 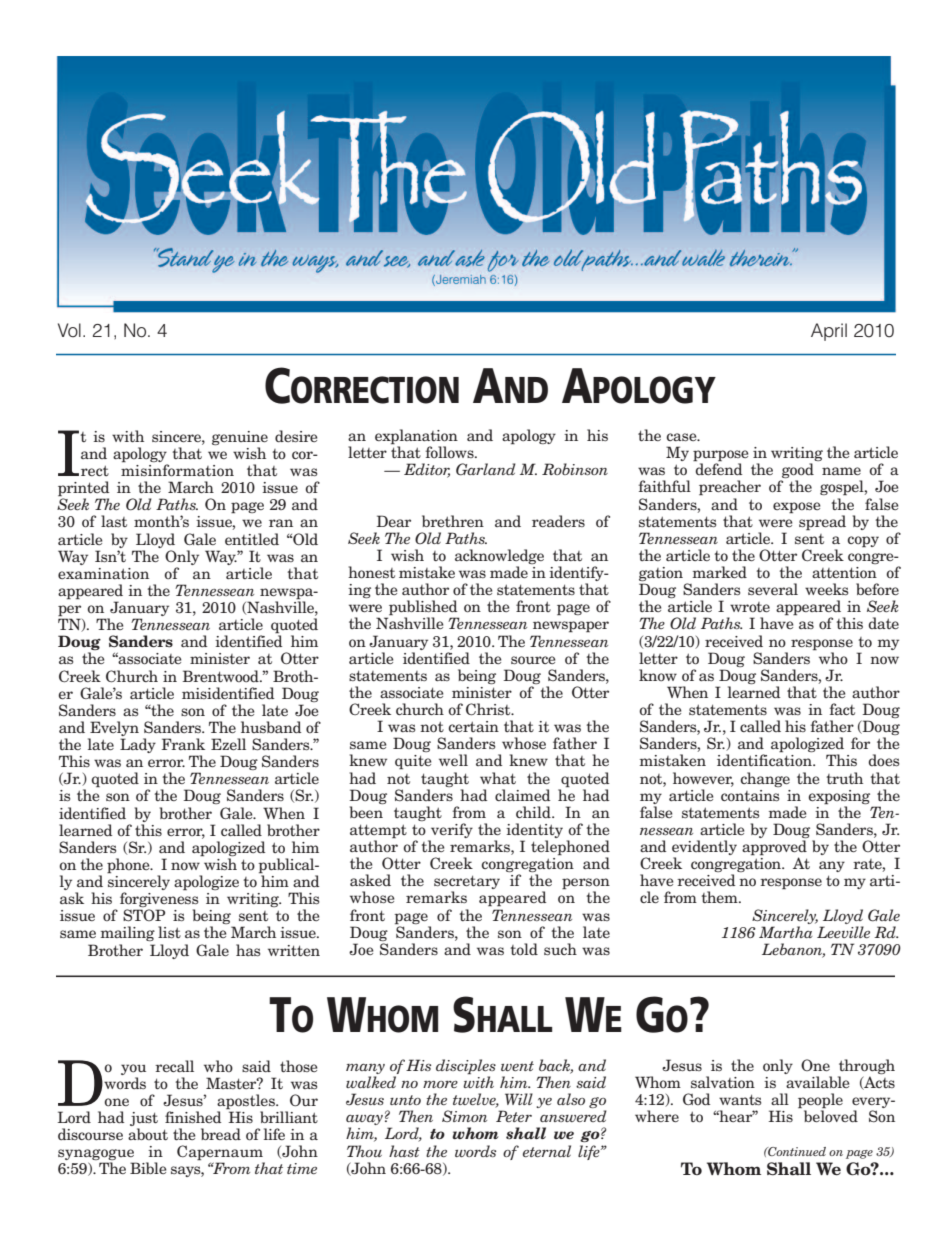 What do you see at coordinates (453, 760) in the screenshot?
I see `well` at bounding box center [453, 760].
